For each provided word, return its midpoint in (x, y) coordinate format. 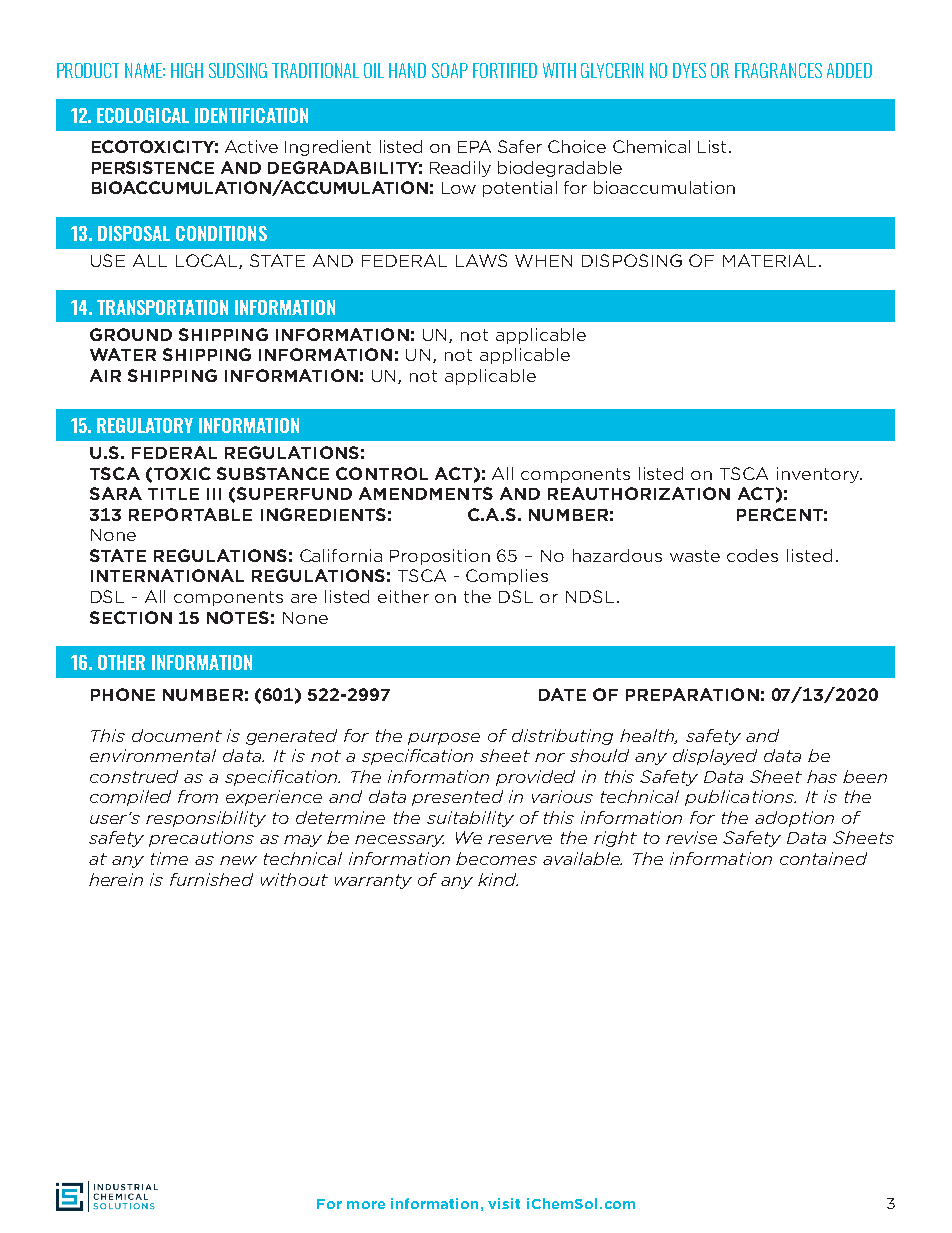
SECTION (131, 617)
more (366, 1205)
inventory (819, 475)
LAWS (481, 260)
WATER (123, 354)
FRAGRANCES (778, 70)
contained (823, 858)
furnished (211, 879)
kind (498, 879)
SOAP (450, 70)
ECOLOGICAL (143, 115)
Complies (507, 577)
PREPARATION (692, 694)
